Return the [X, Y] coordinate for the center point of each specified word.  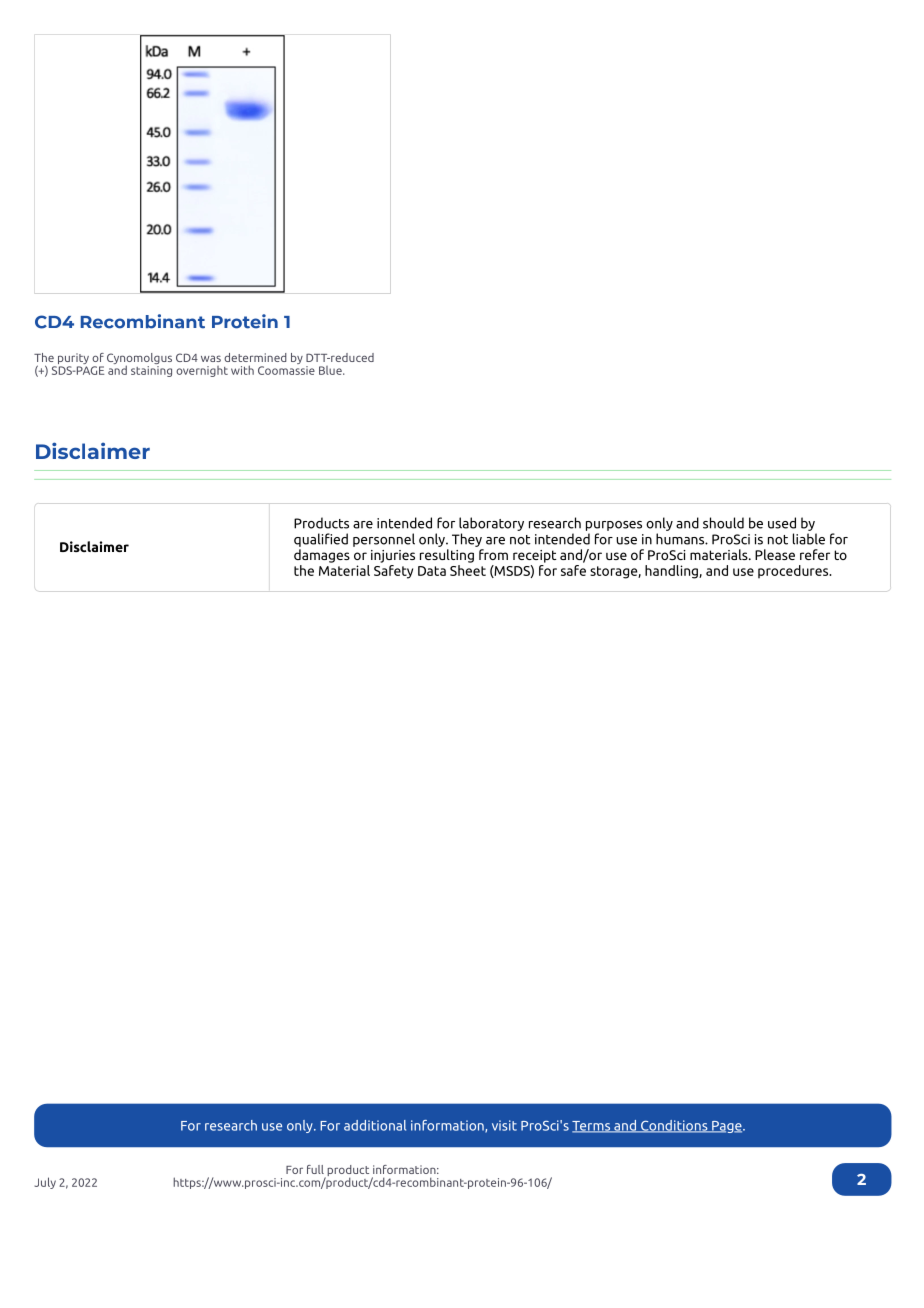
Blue [331, 370]
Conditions [674, 1126]
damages [322, 556]
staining [151, 370]
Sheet [468, 569]
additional [375, 1125]
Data [432, 571]
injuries [393, 556]
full [315, 1169]
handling [672, 572]
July [45, 1183]
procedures [794, 572]
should [723, 523]
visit [504, 1125]
